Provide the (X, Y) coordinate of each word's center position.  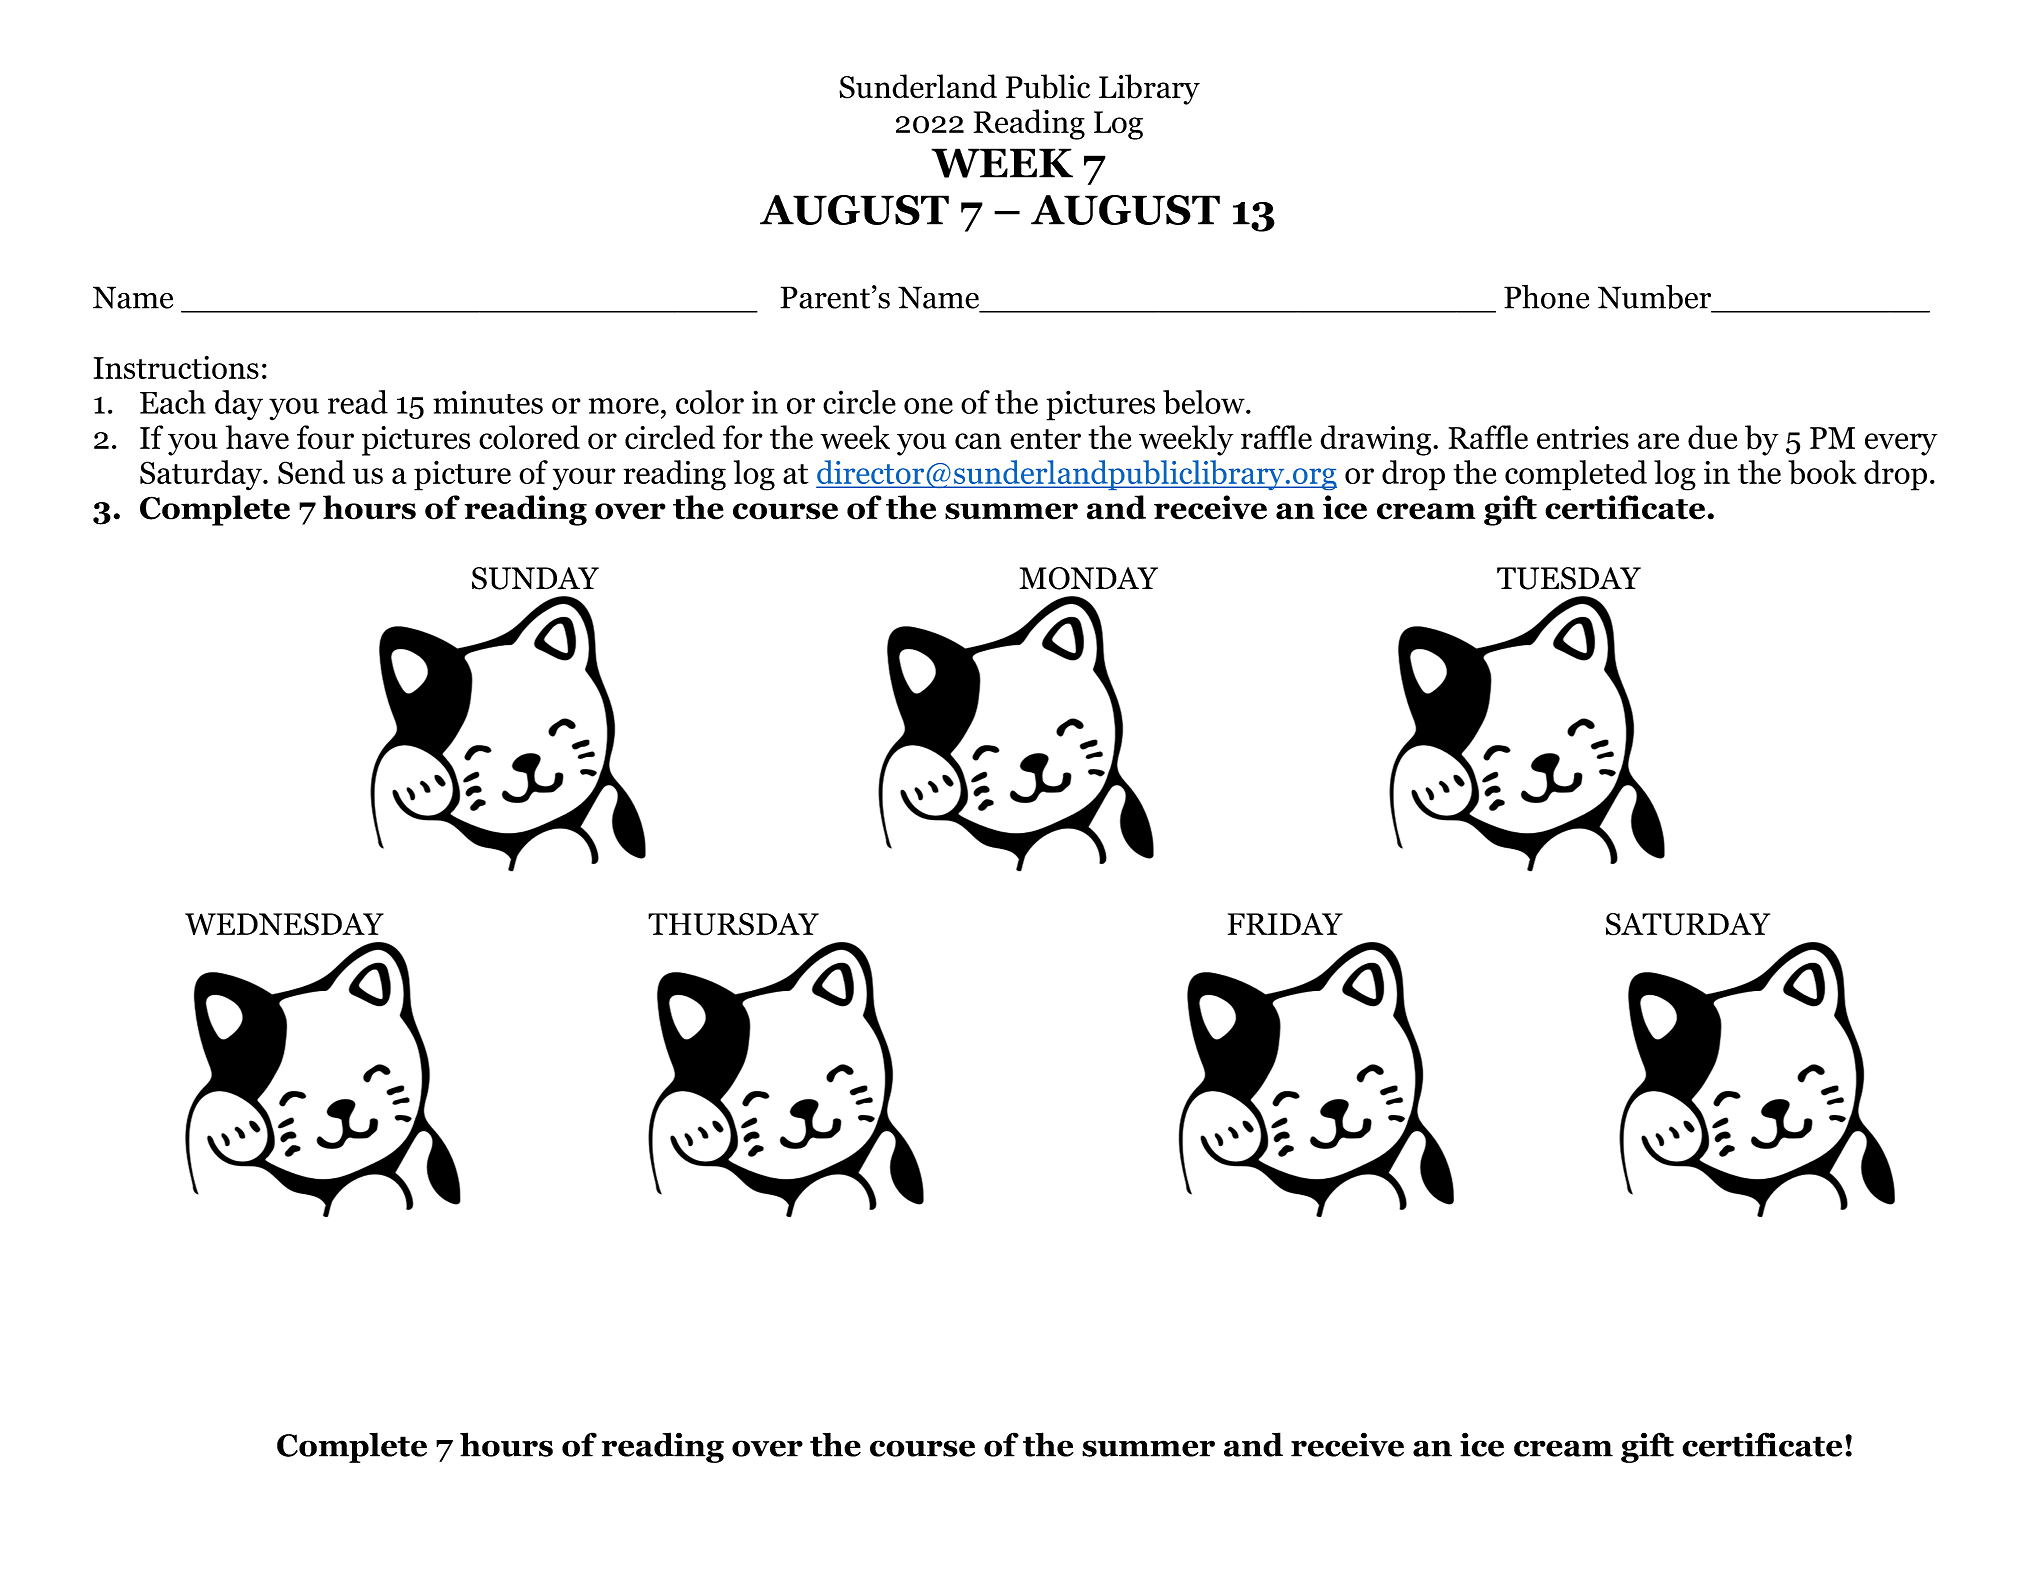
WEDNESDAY (284, 924)
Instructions (176, 367)
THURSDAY (733, 924)
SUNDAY (535, 578)
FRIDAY (1285, 924)
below (1205, 402)
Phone (1546, 297)
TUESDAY (1569, 578)
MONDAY (1088, 578)
